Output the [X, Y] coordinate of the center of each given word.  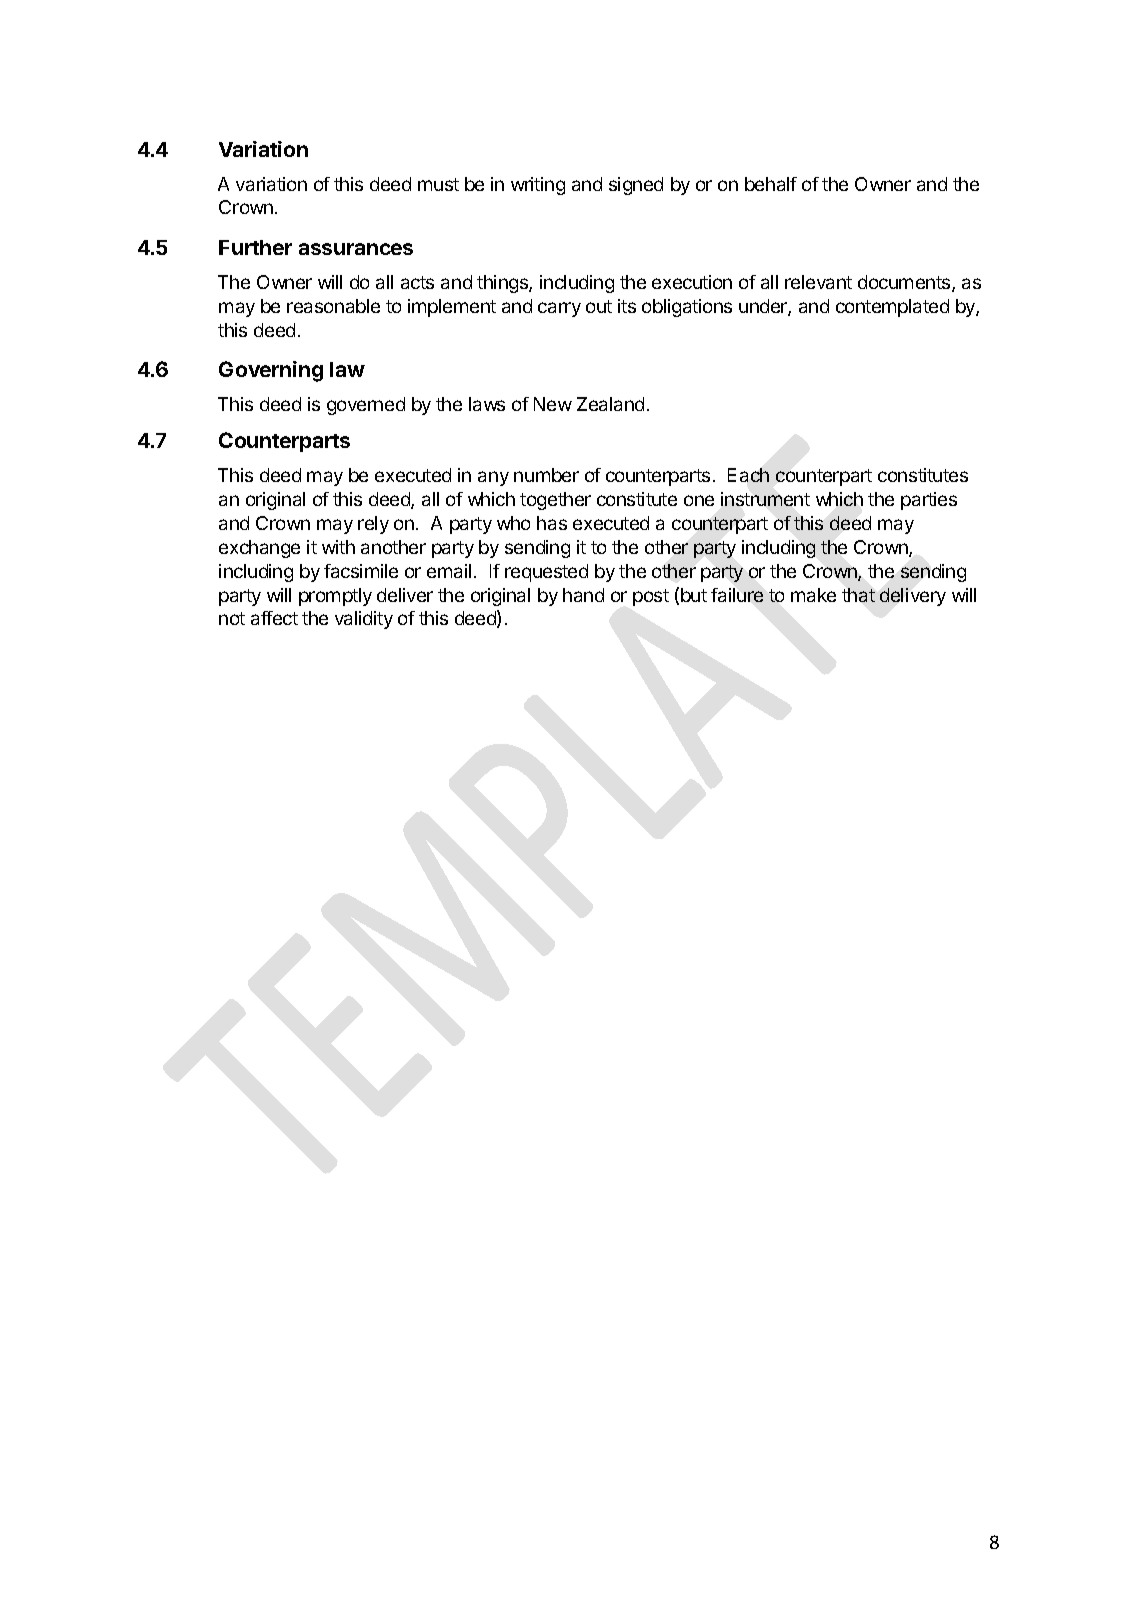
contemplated [892, 308]
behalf [771, 184]
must [438, 184]
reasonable [333, 306]
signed [636, 186]
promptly [335, 597]
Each [748, 475]
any [493, 478]
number [546, 475]
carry [559, 309]
